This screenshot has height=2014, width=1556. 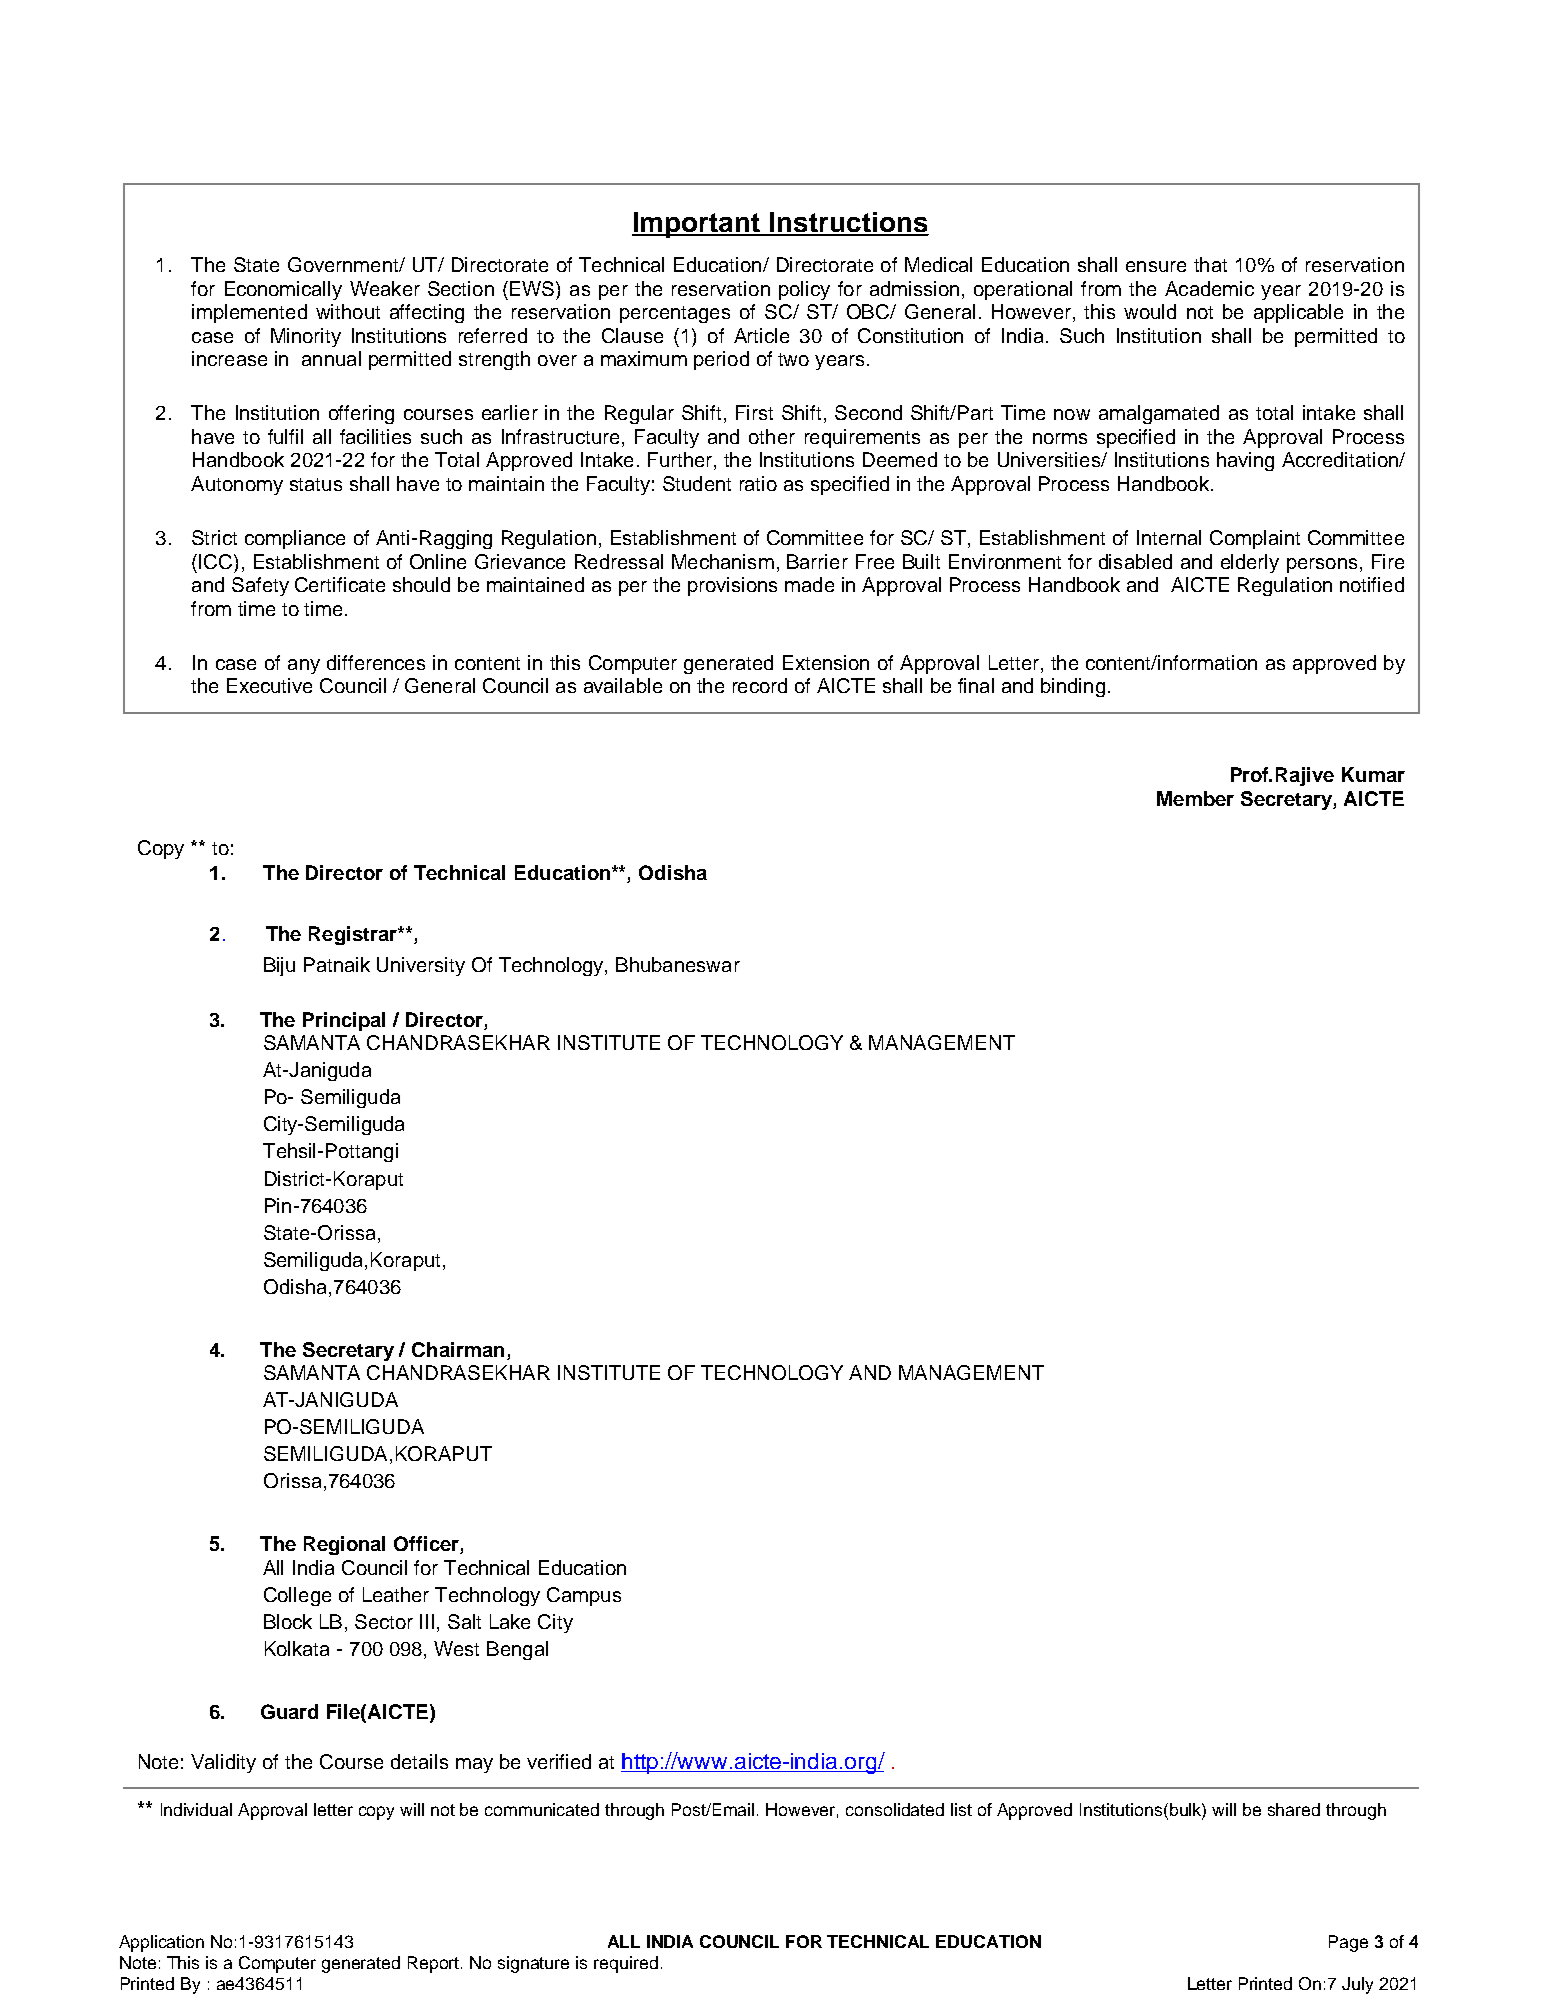 What do you see at coordinates (1195, 798) in the screenshot?
I see `Member` at bounding box center [1195, 798].
